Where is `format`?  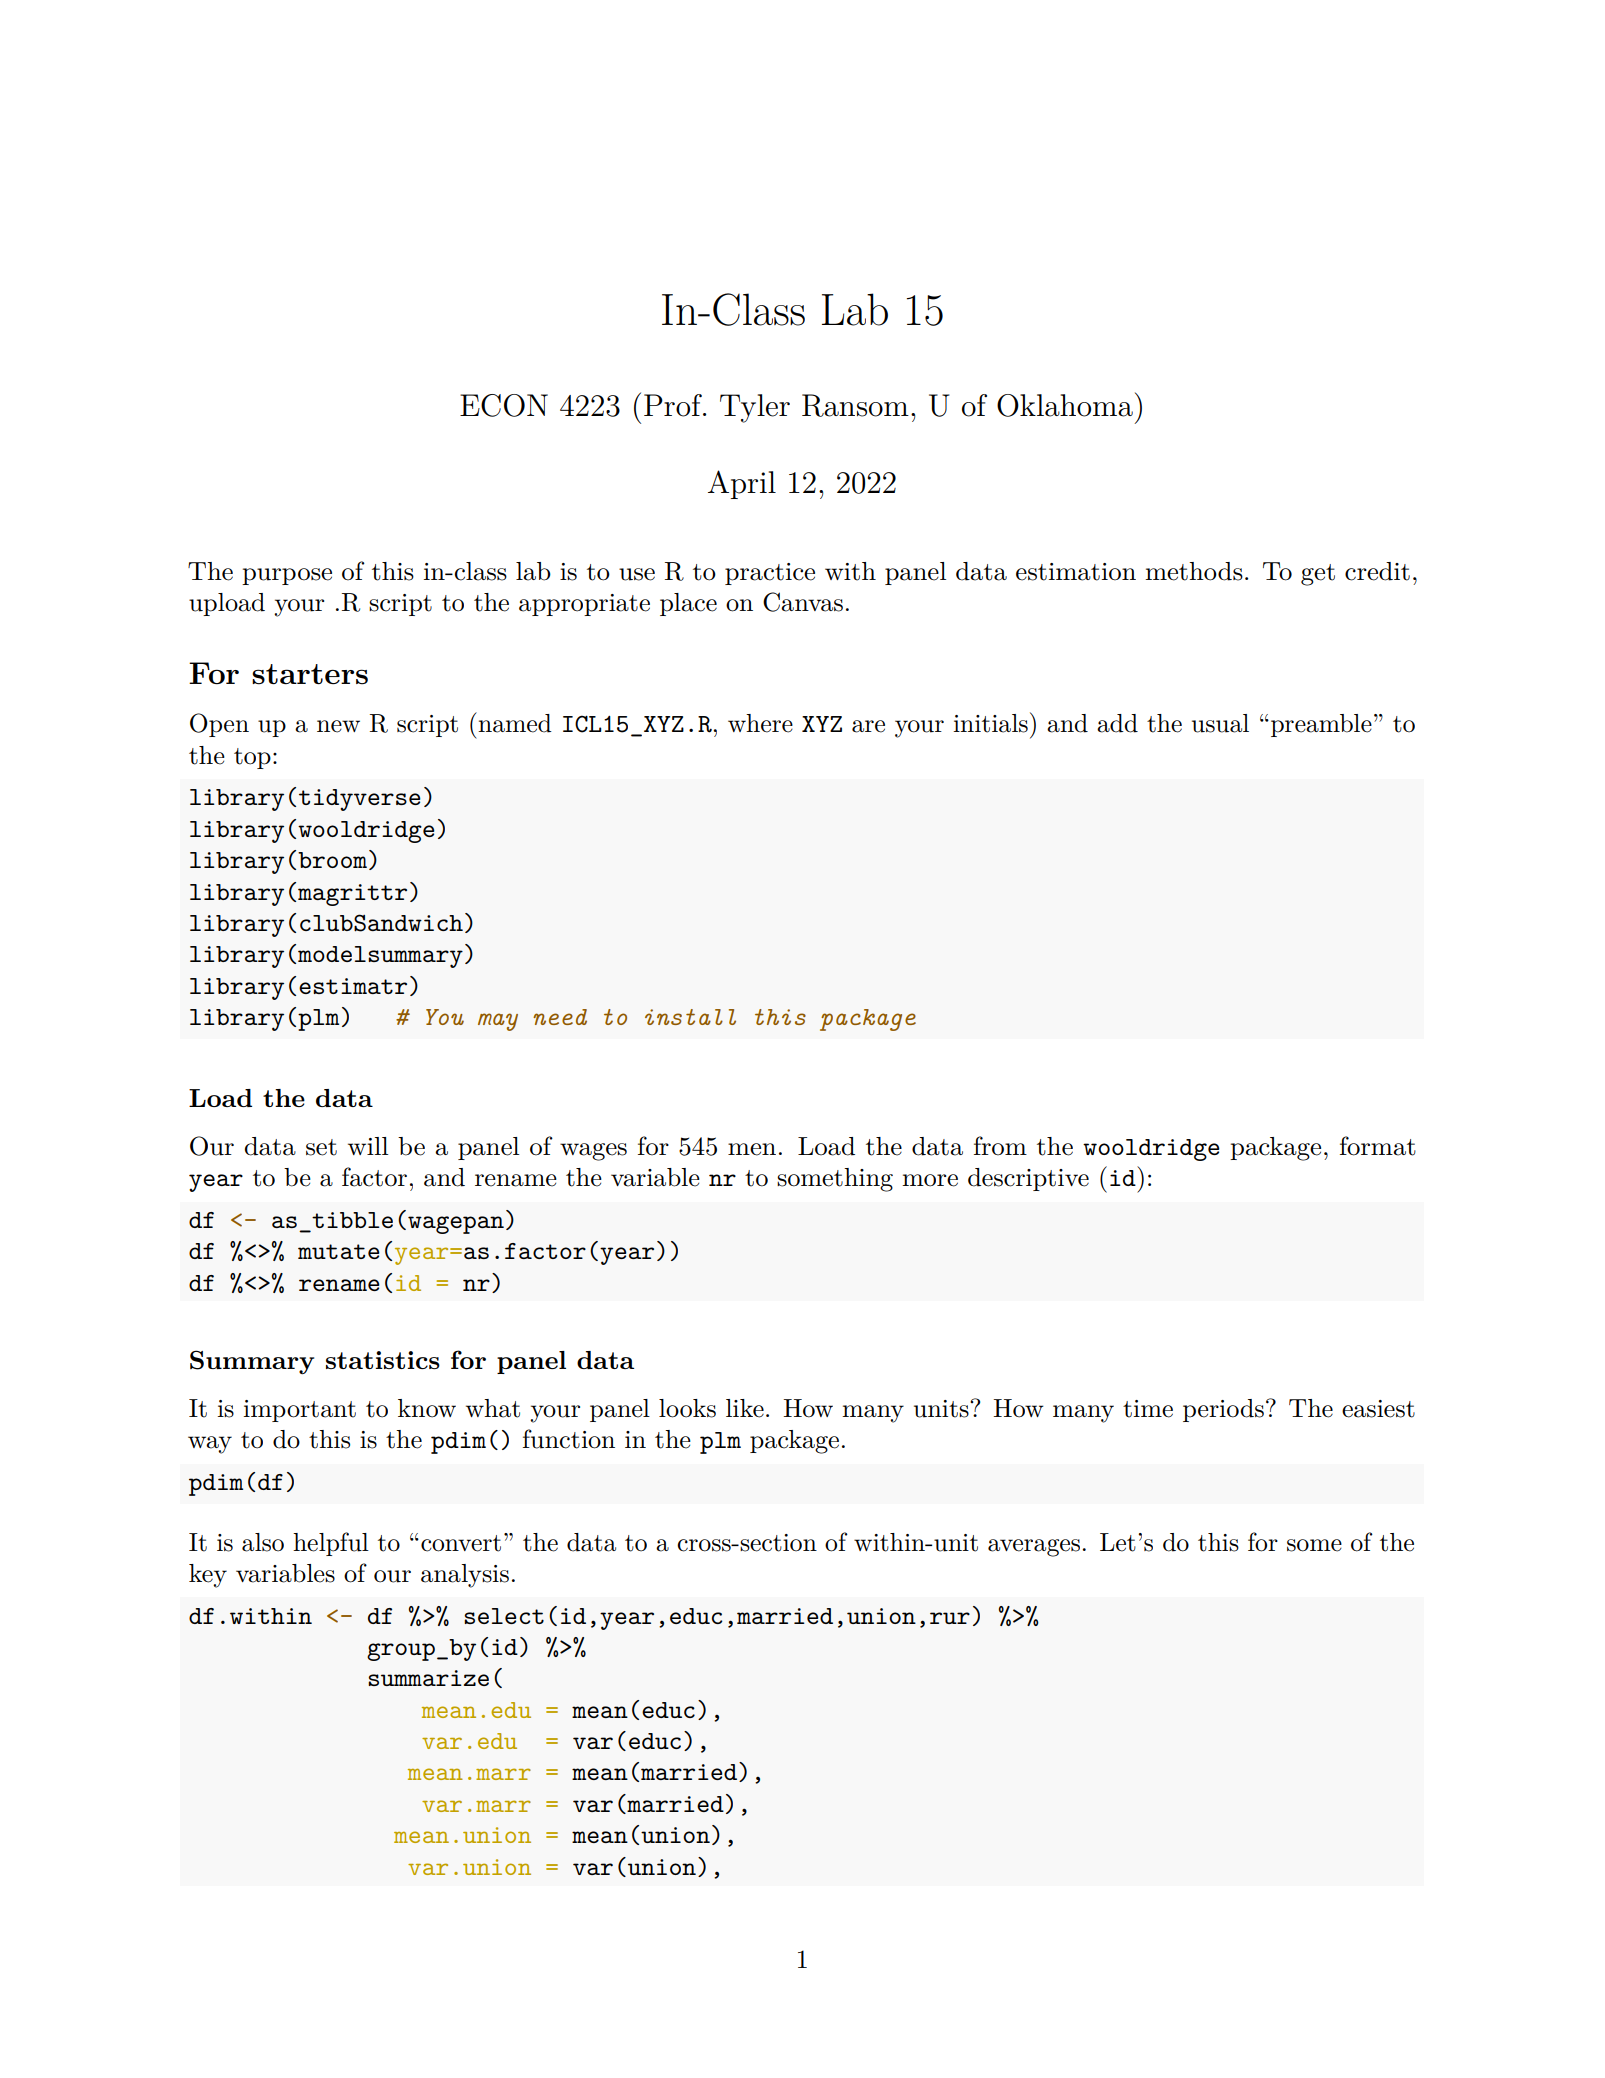
format is located at coordinates (1378, 1146).
